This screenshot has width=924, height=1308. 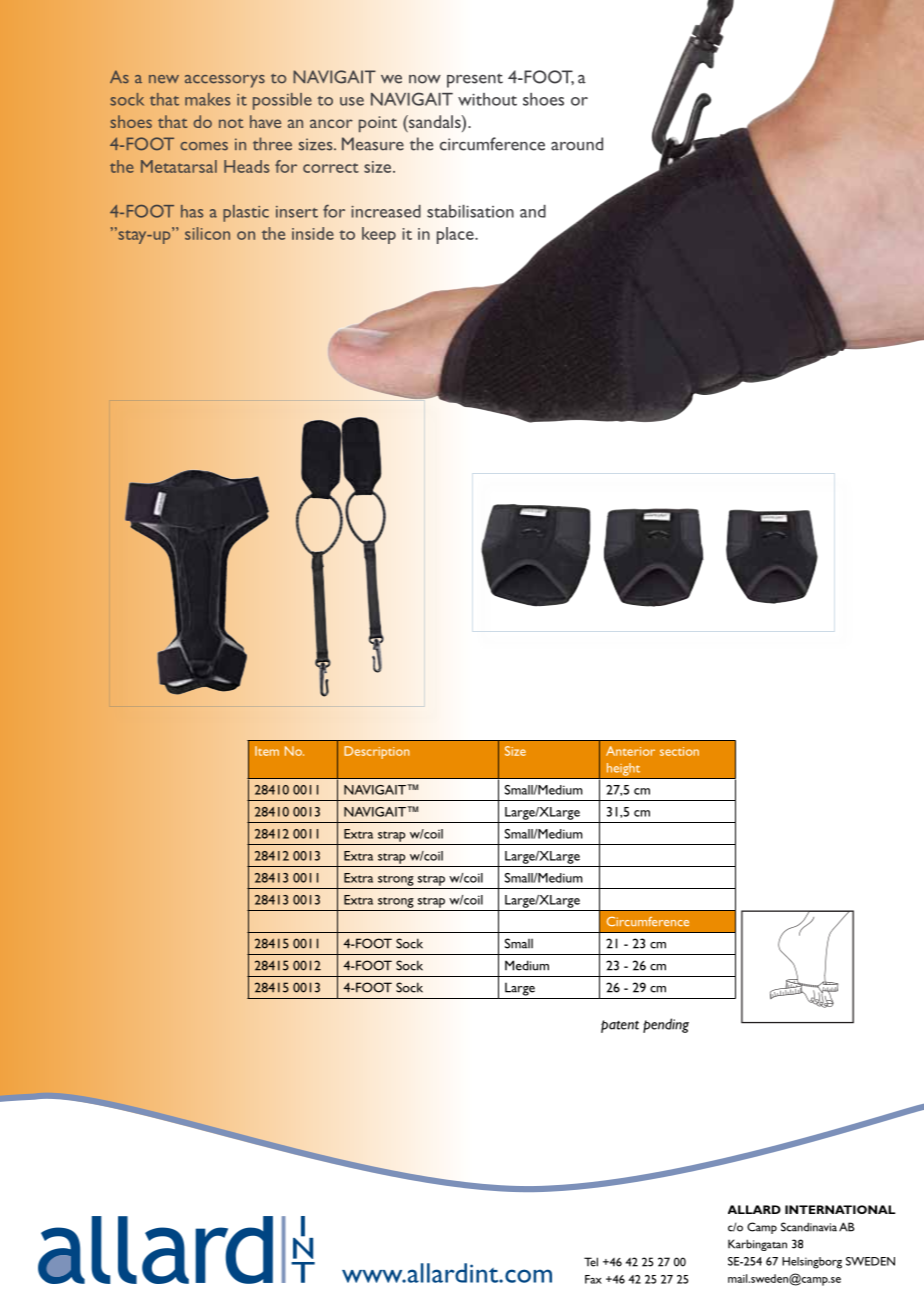 What do you see at coordinates (679, 751) in the screenshot?
I see `section` at bounding box center [679, 751].
